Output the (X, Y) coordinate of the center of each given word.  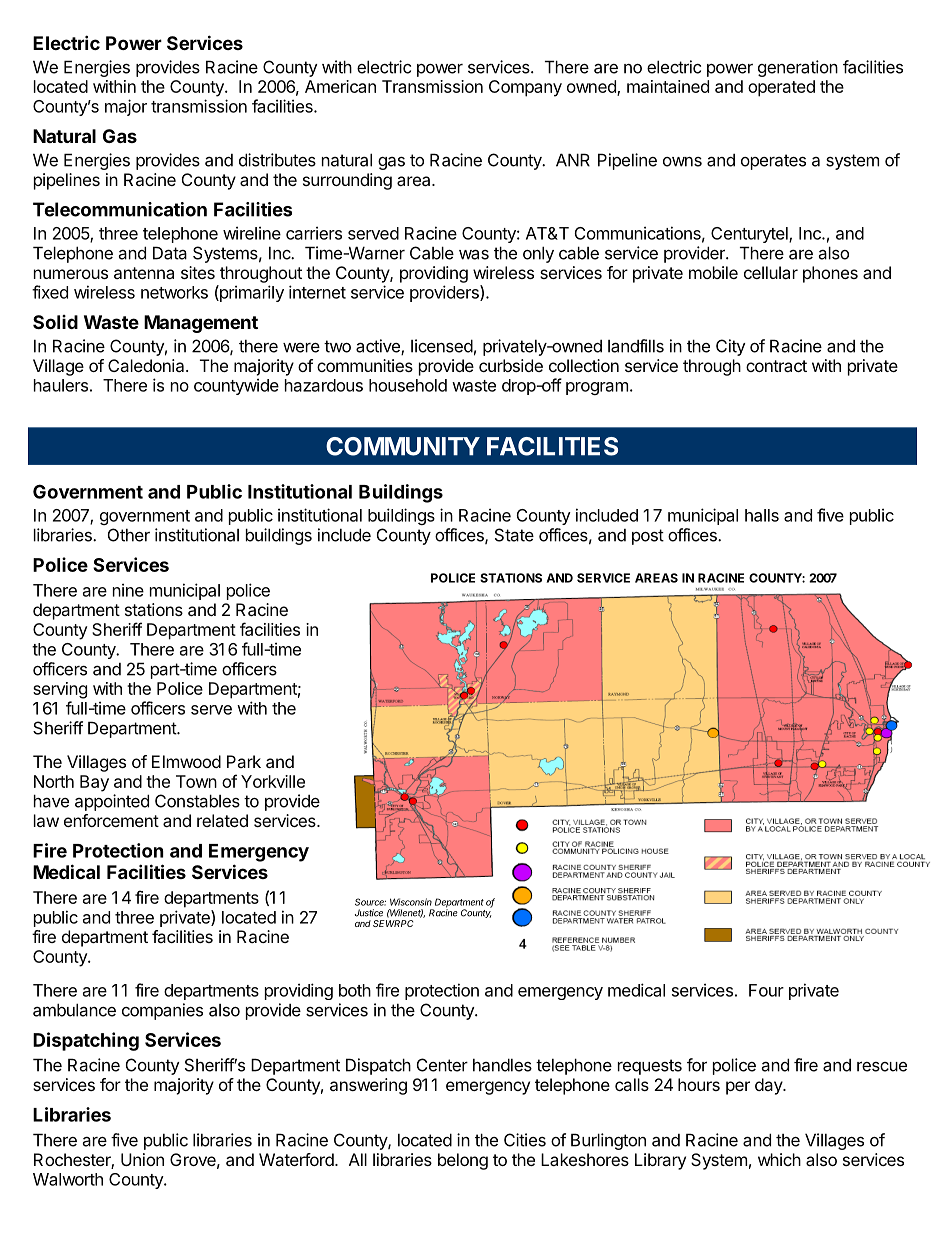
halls (762, 515)
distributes (277, 160)
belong (463, 1161)
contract (776, 366)
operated (781, 88)
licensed (442, 346)
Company (525, 88)
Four (766, 990)
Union (142, 1159)
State (514, 535)
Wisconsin (411, 902)
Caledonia (147, 365)
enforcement (111, 820)
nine (128, 590)
